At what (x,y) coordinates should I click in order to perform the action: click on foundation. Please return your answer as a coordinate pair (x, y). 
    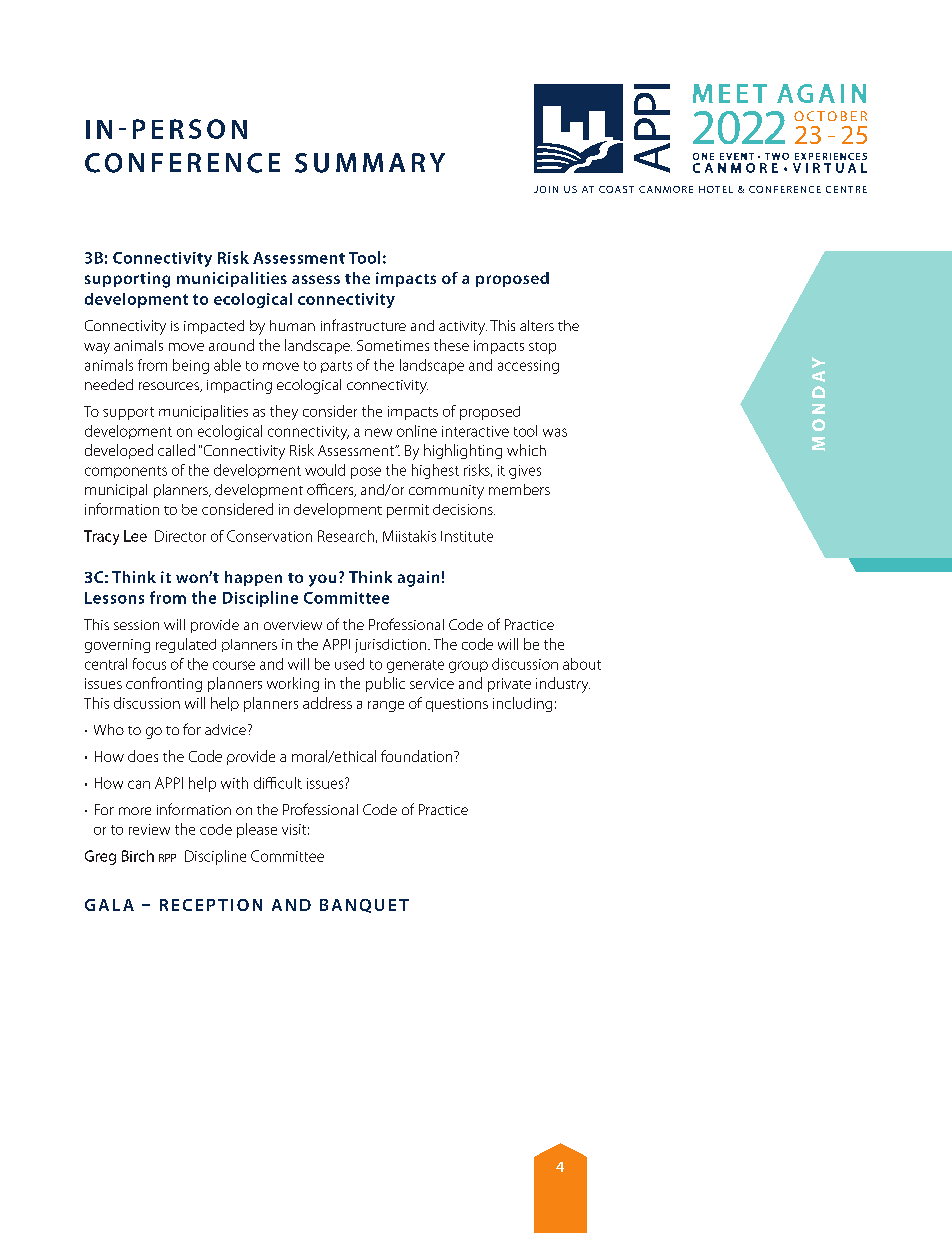
    Looking at the image, I should click on (418, 756).
